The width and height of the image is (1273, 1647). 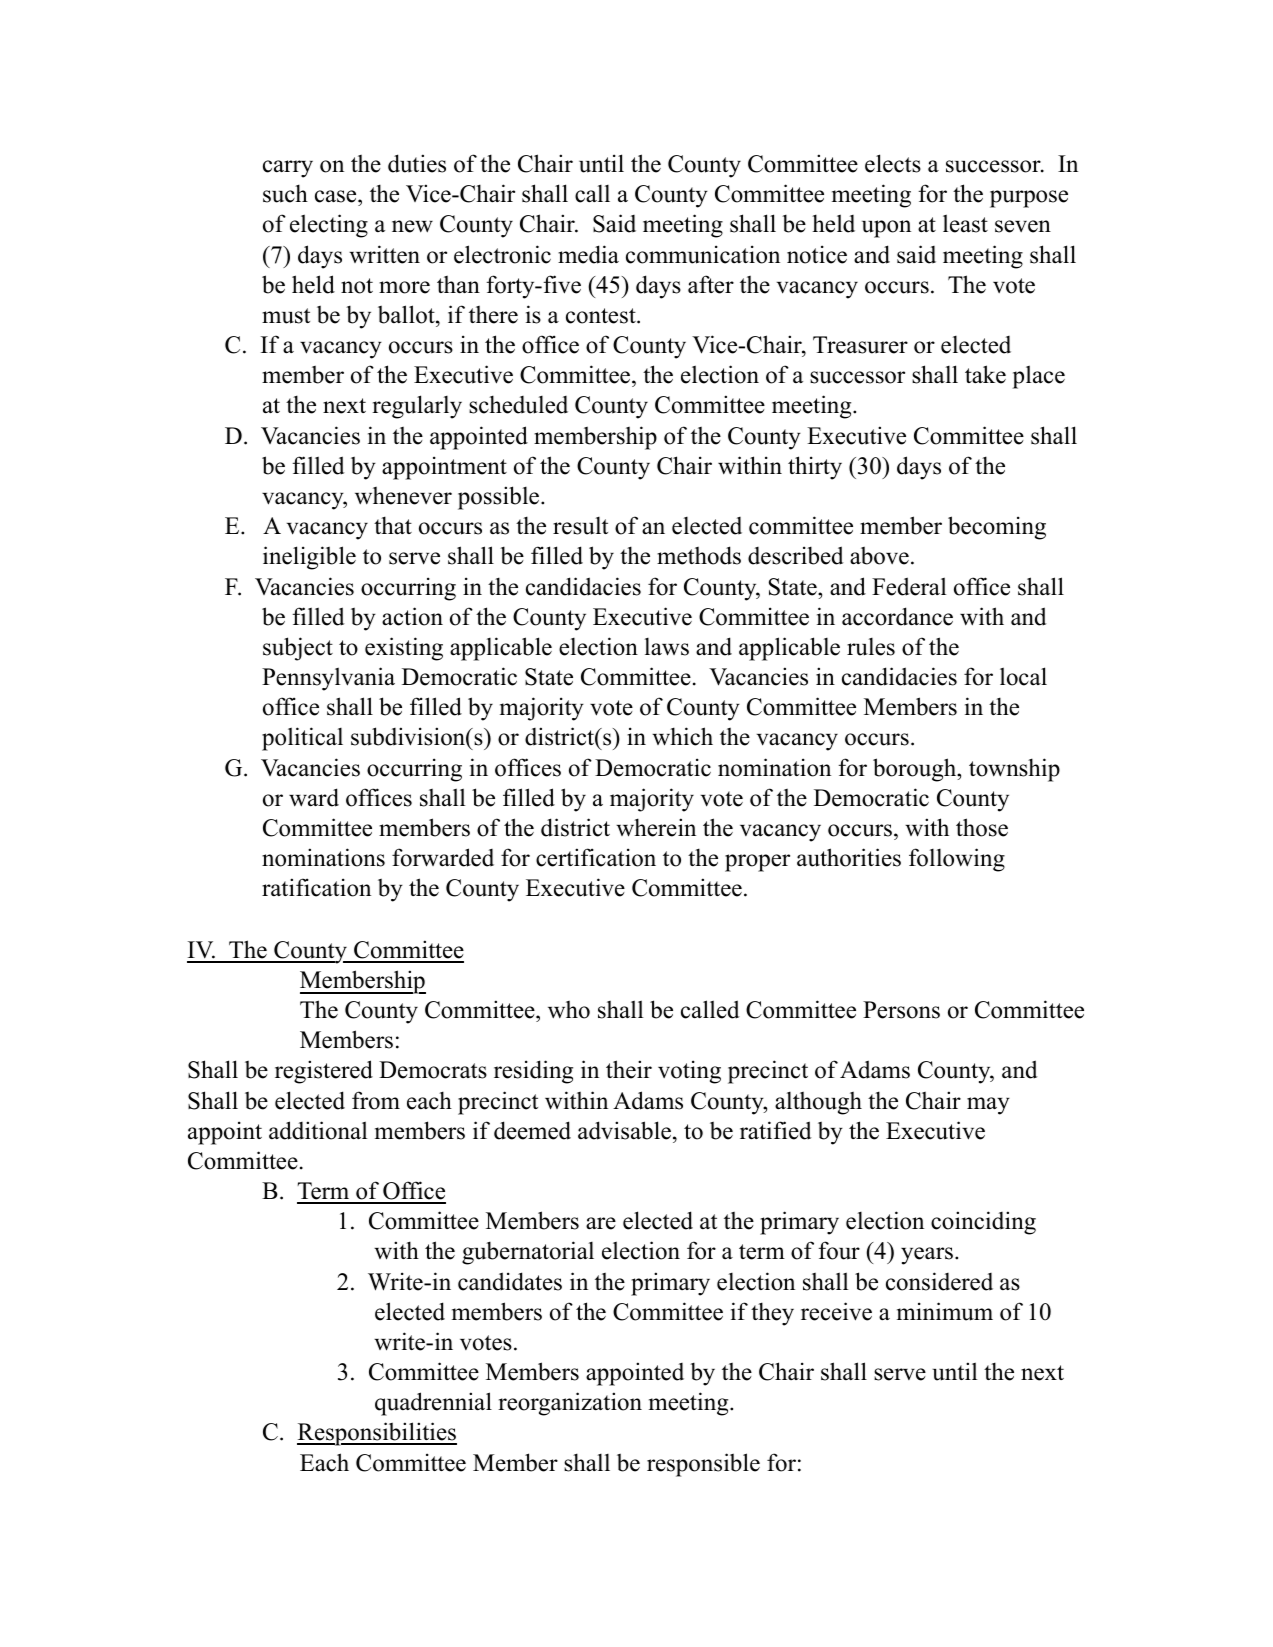 What do you see at coordinates (412, 616) in the image?
I see `action` at bounding box center [412, 616].
